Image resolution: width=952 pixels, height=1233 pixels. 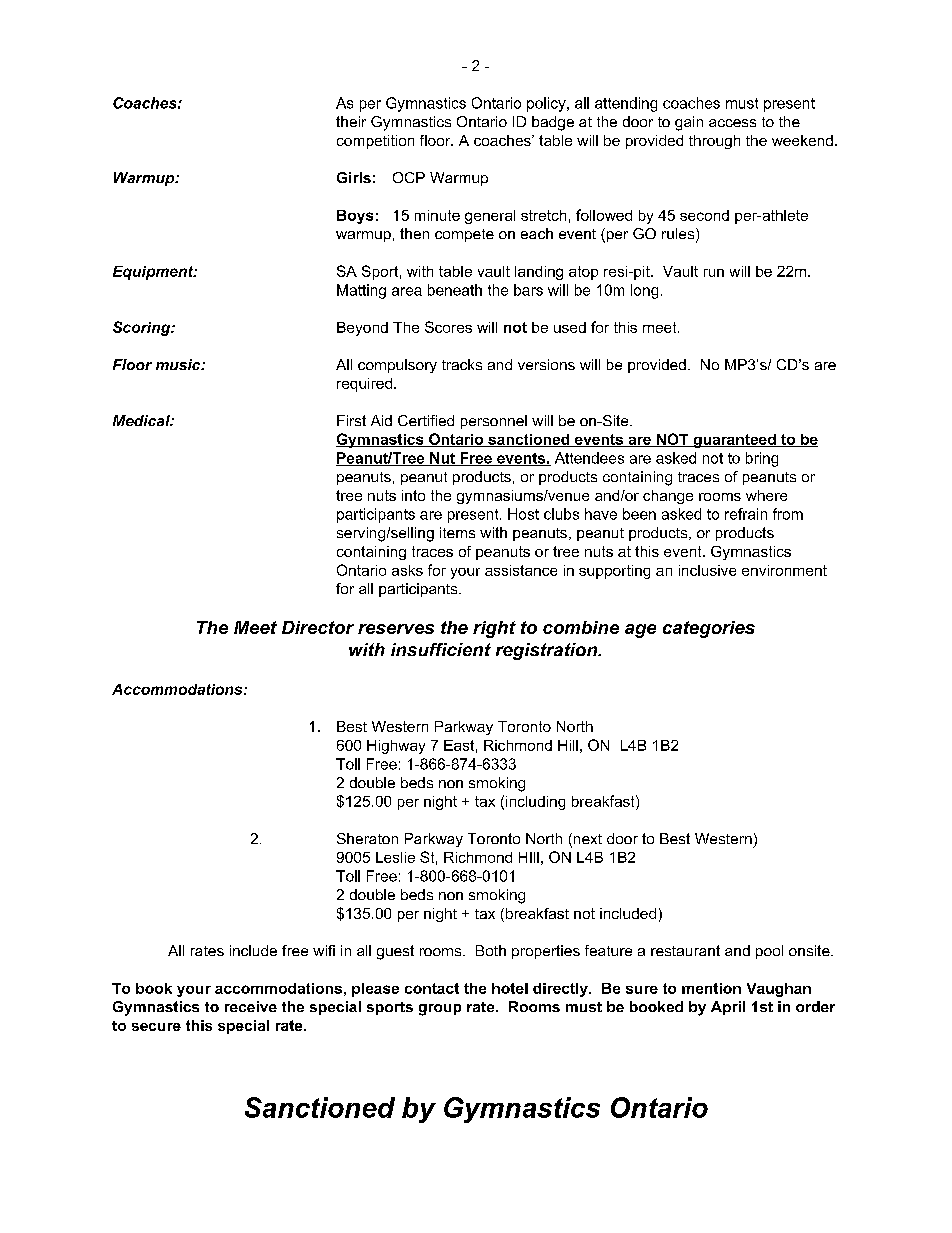 What do you see at coordinates (510, 988) in the screenshot?
I see `hotel` at bounding box center [510, 988].
